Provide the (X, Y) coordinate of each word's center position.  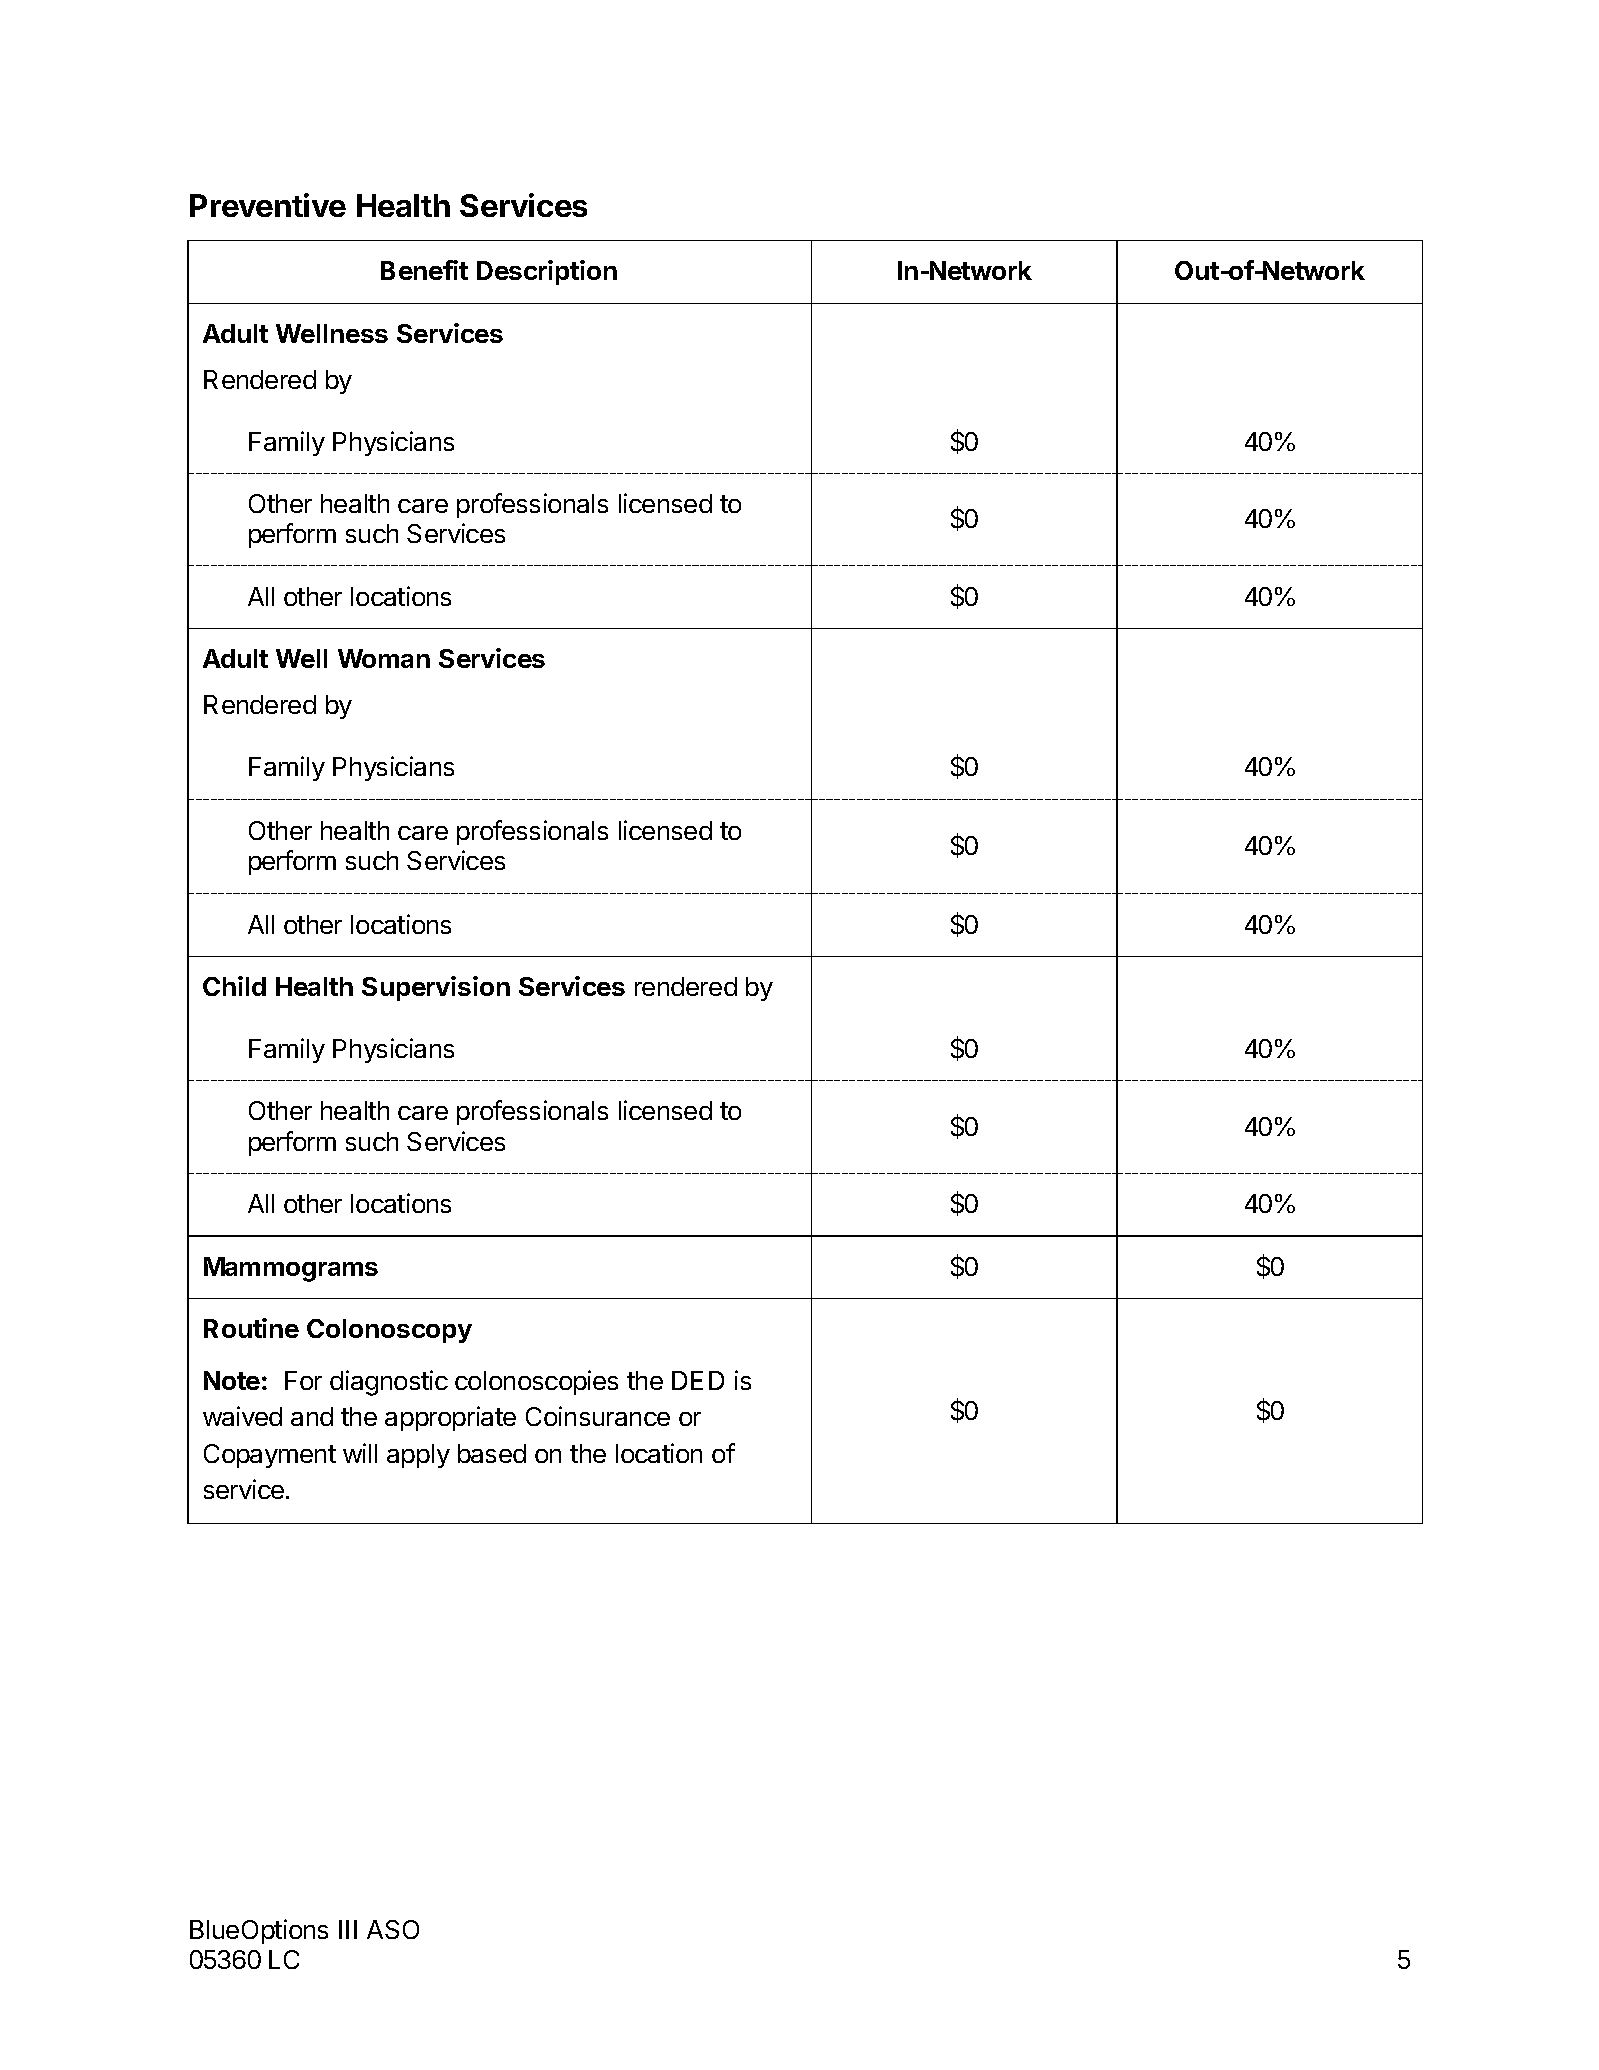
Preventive (268, 205)
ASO (393, 1929)
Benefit (424, 270)
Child (234, 986)
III (348, 1929)
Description (547, 272)
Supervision (436, 988)
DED (698, 1380)
